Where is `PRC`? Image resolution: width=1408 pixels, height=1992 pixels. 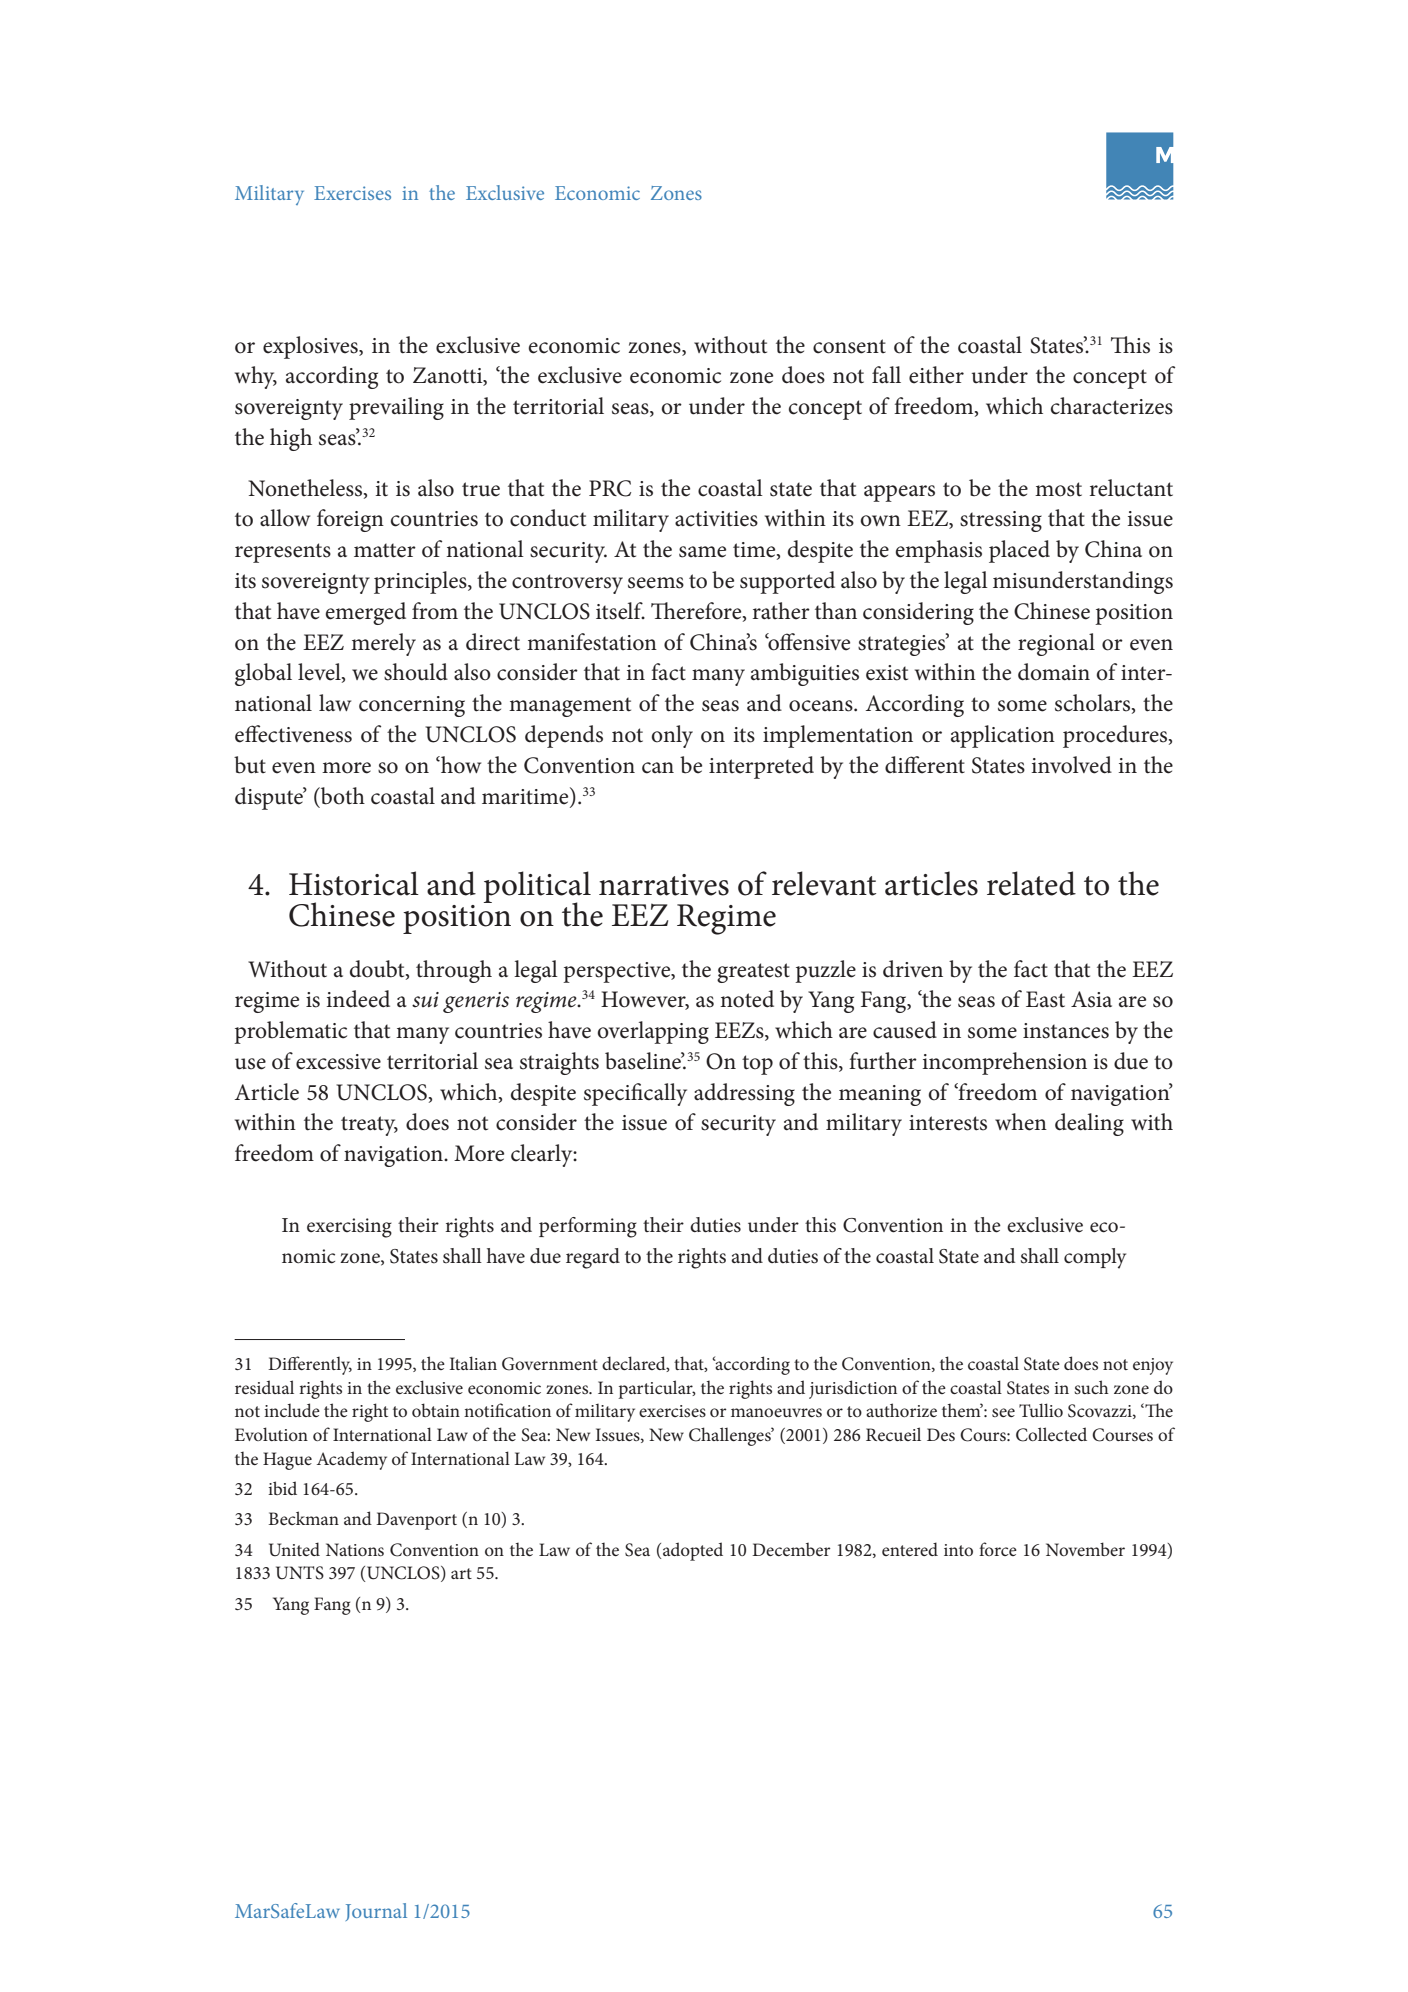 PRC is located at coordinates (610, 488).
